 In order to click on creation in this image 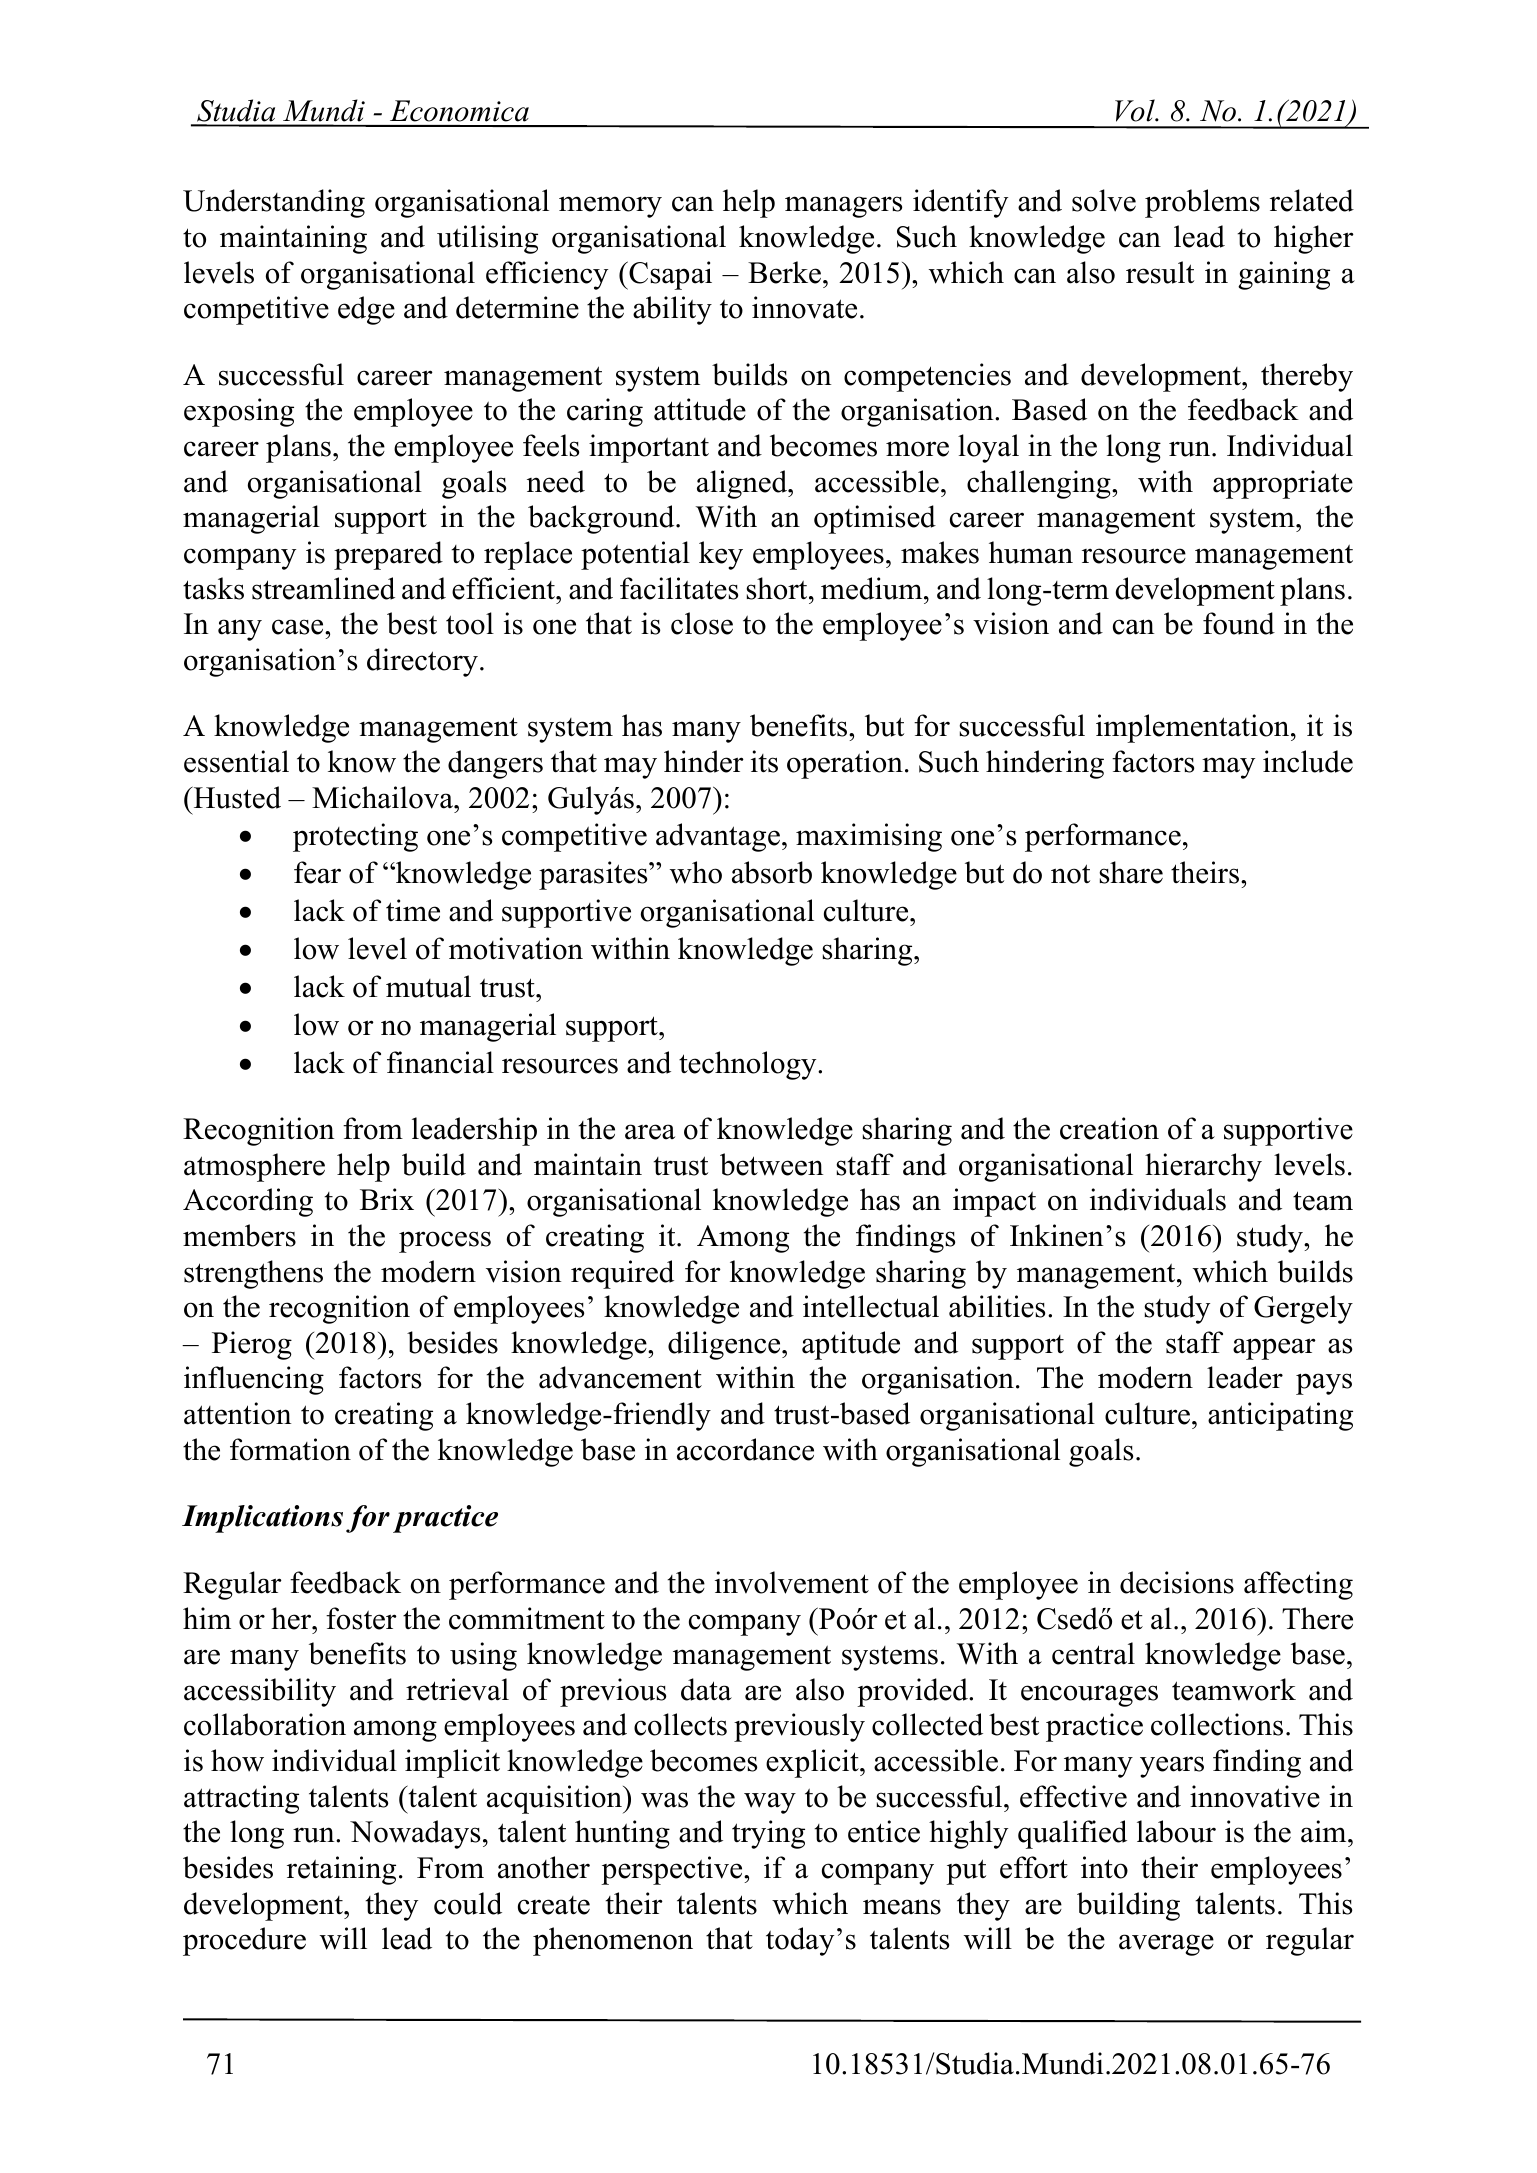, I will do `click(1109, 1128)`.
